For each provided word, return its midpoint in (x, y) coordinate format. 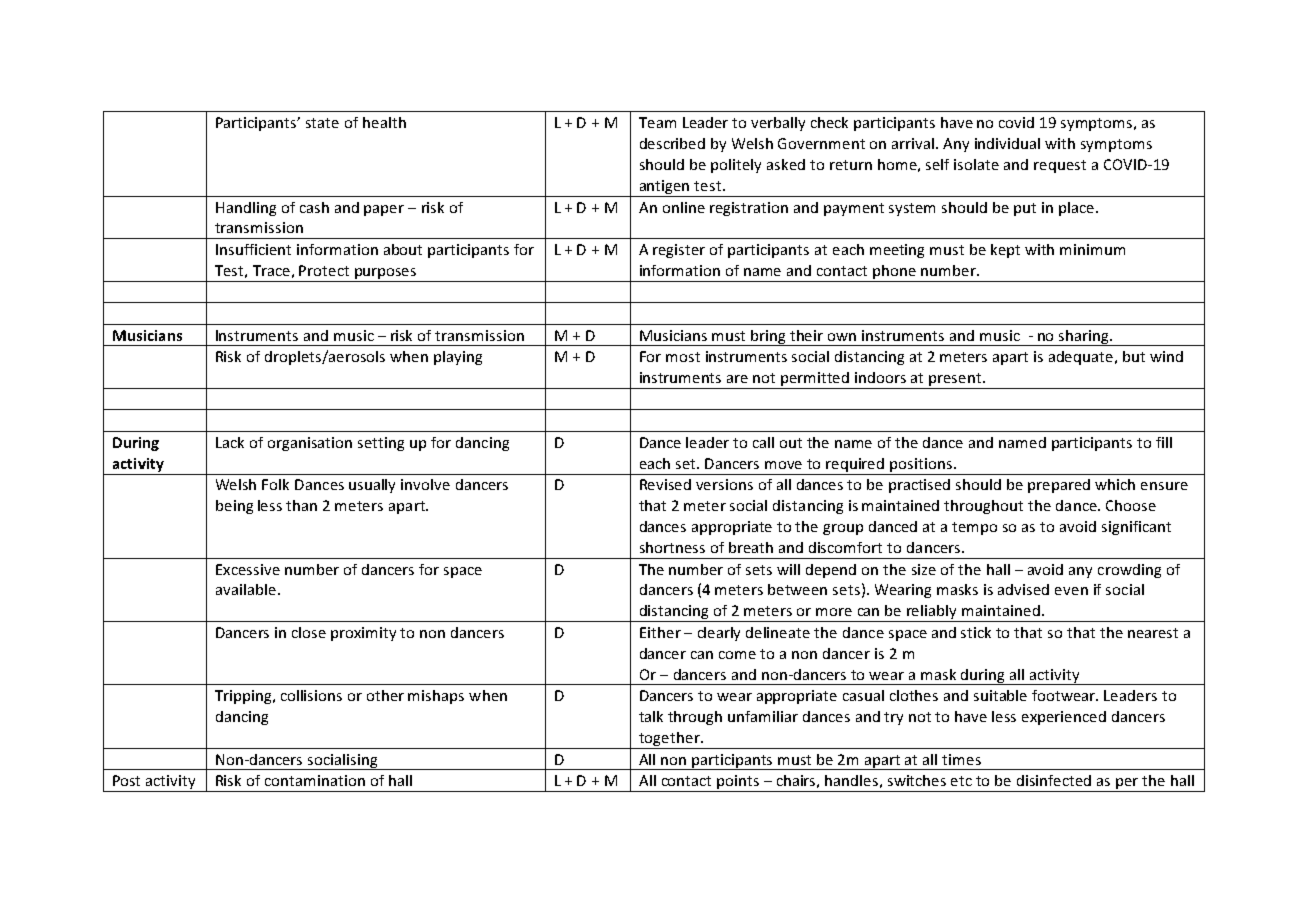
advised (1023, 589)
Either (660, 632)
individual (1007, 143)
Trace (271, 270)
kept (1005, 251)
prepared (1059, 486)
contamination (315, 780)
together (670, 739)
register (679, 251)
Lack (230, 442)
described (672, 143)
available (246, 589)
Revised (665, 484)
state (322, 123)
